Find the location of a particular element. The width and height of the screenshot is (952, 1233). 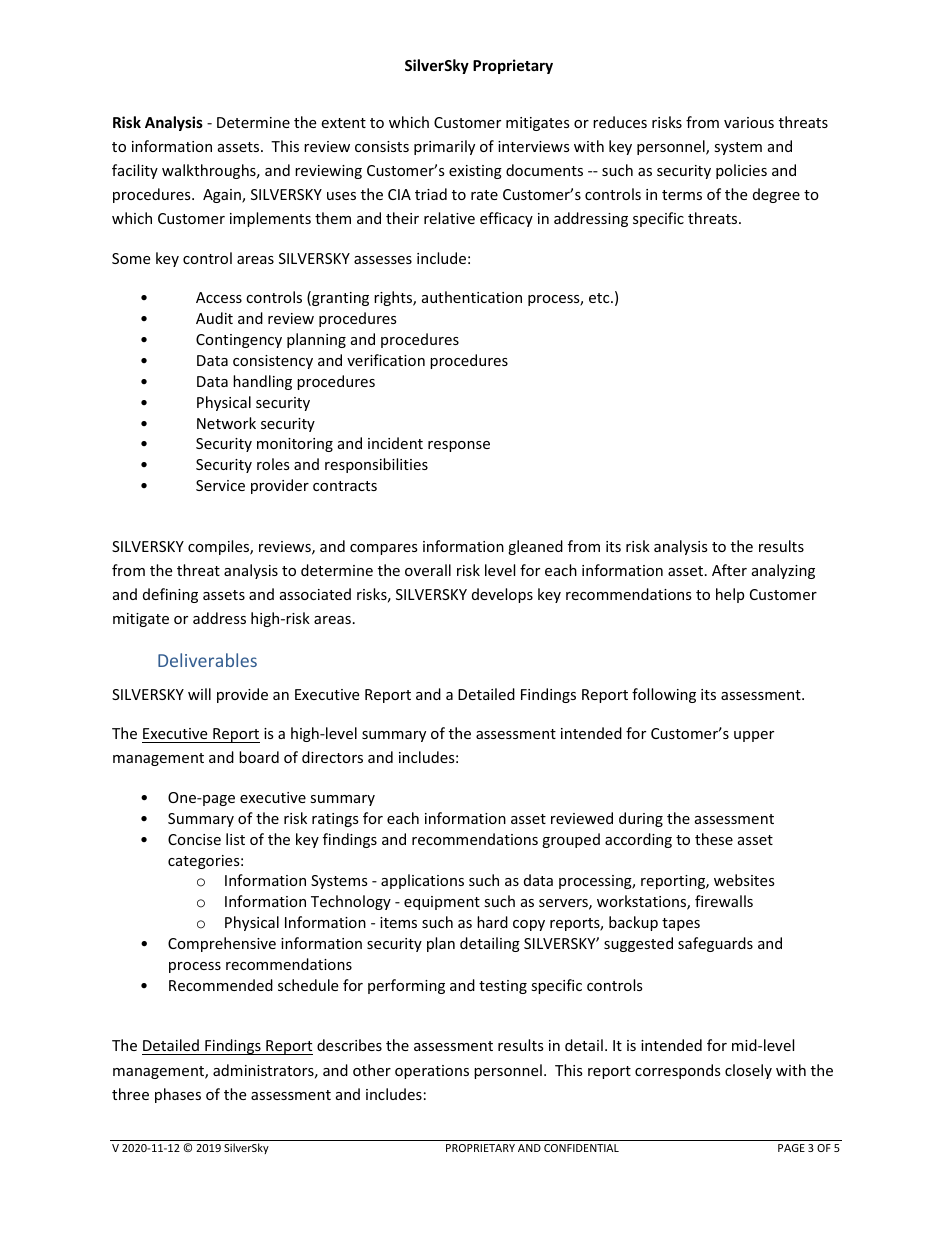

policies is located at coordinates (741, 171).
